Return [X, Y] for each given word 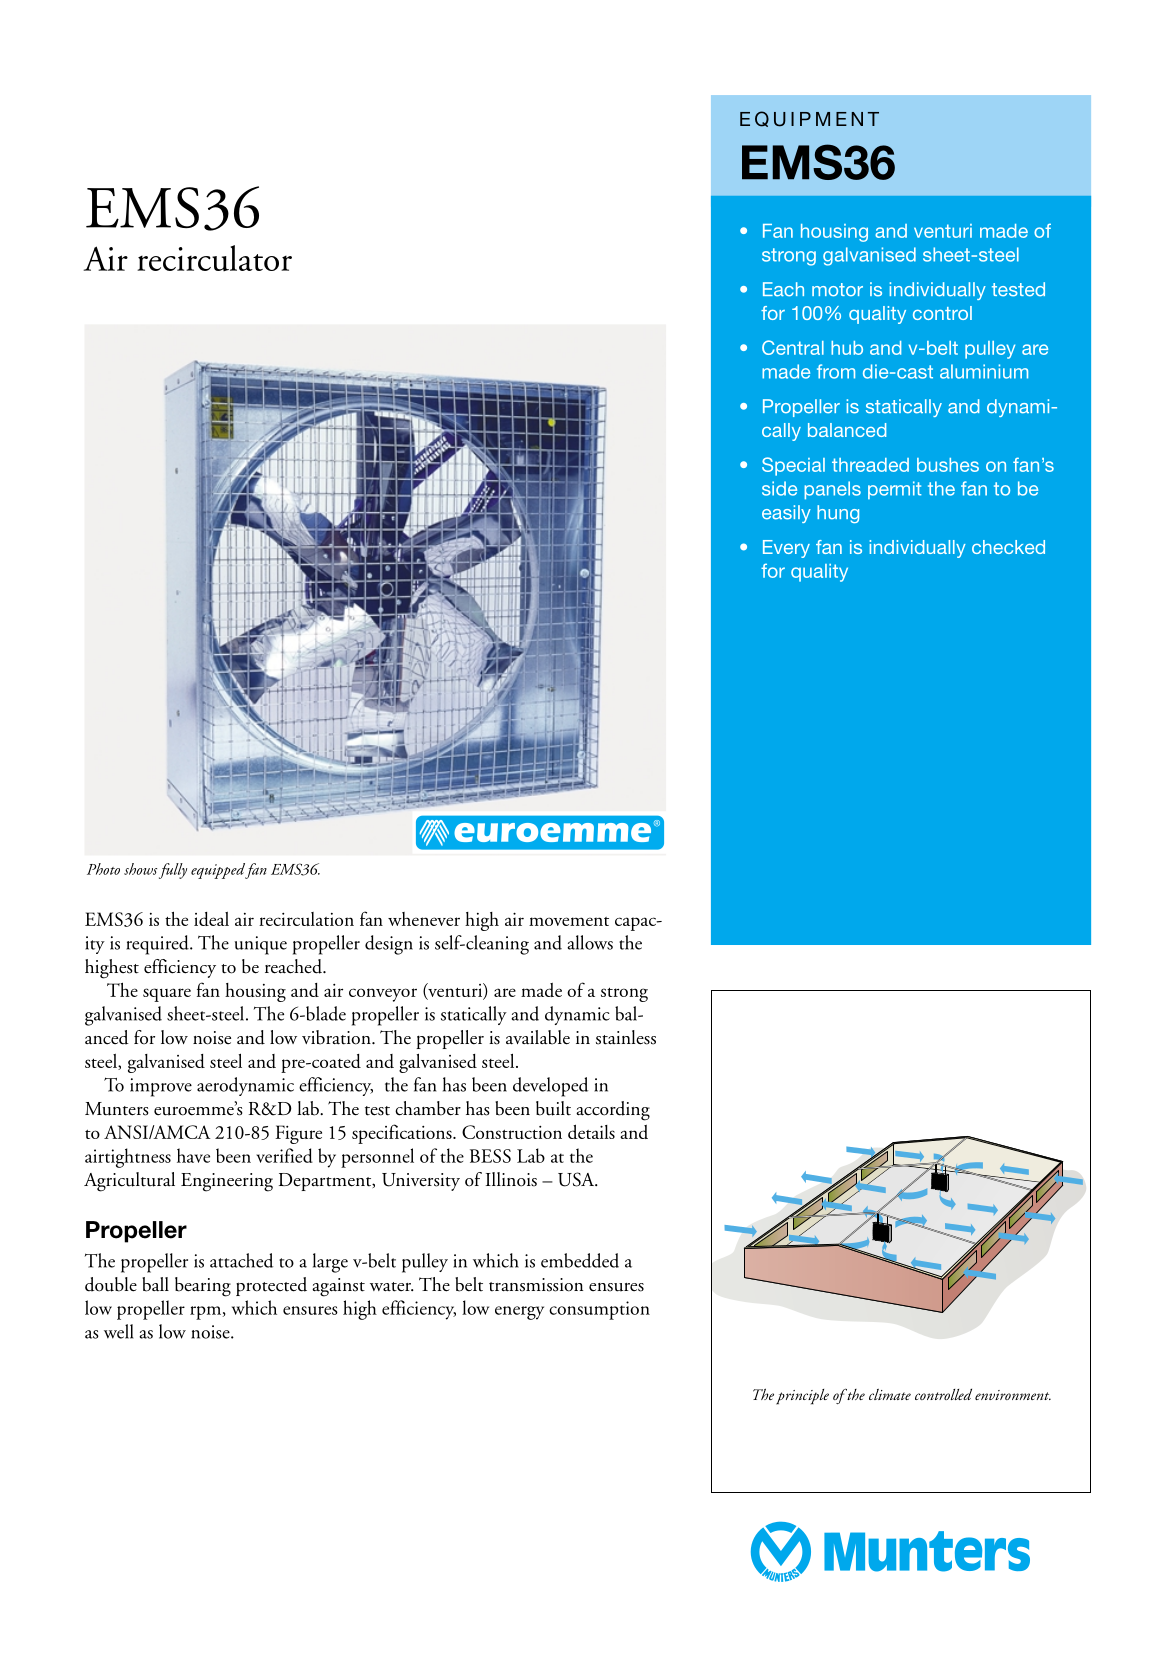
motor [837, 290]
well [119, 1331]
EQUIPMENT [809, 119]
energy [519, 1313]
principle [802, 1397]
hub [847, 348]
